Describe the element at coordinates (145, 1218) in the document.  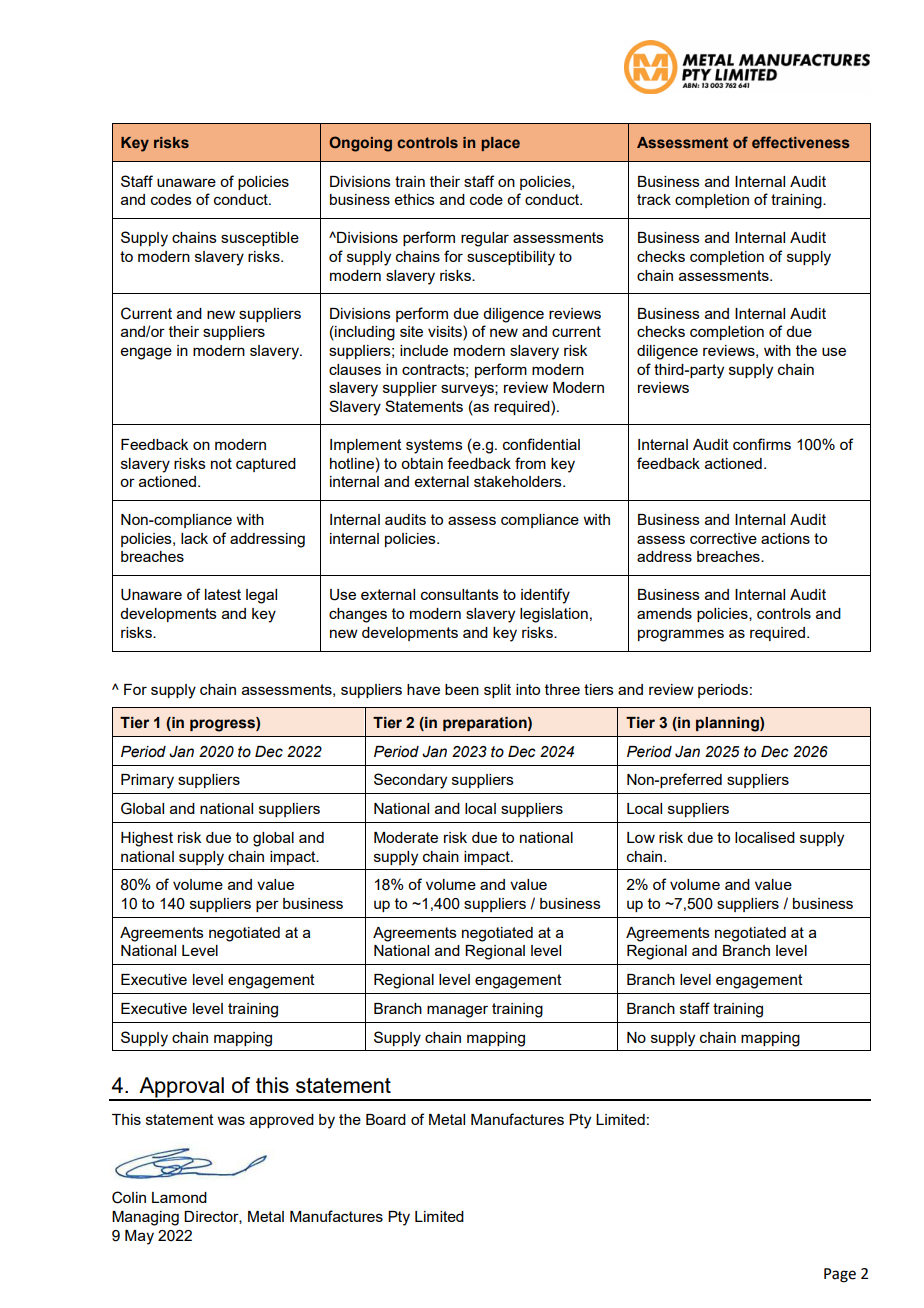
I see `Managing` at that location.
